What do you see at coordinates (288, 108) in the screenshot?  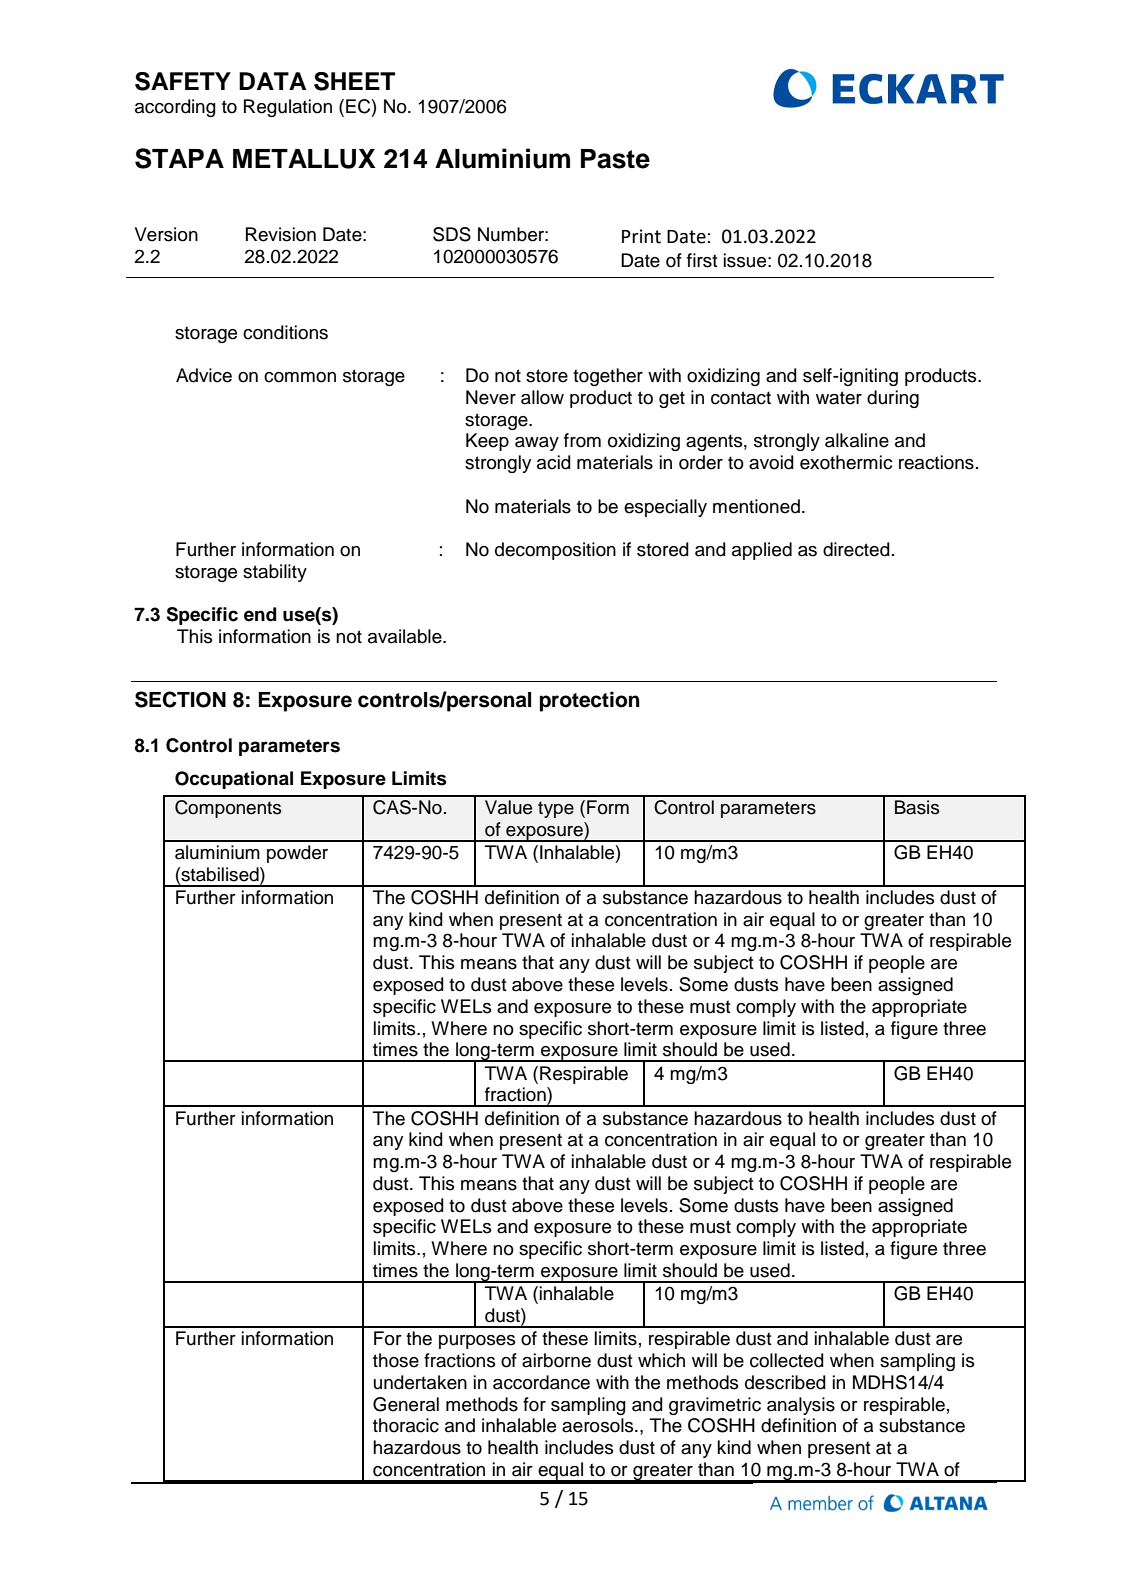 I see `Regulation` at bounding box center [288, 108].
